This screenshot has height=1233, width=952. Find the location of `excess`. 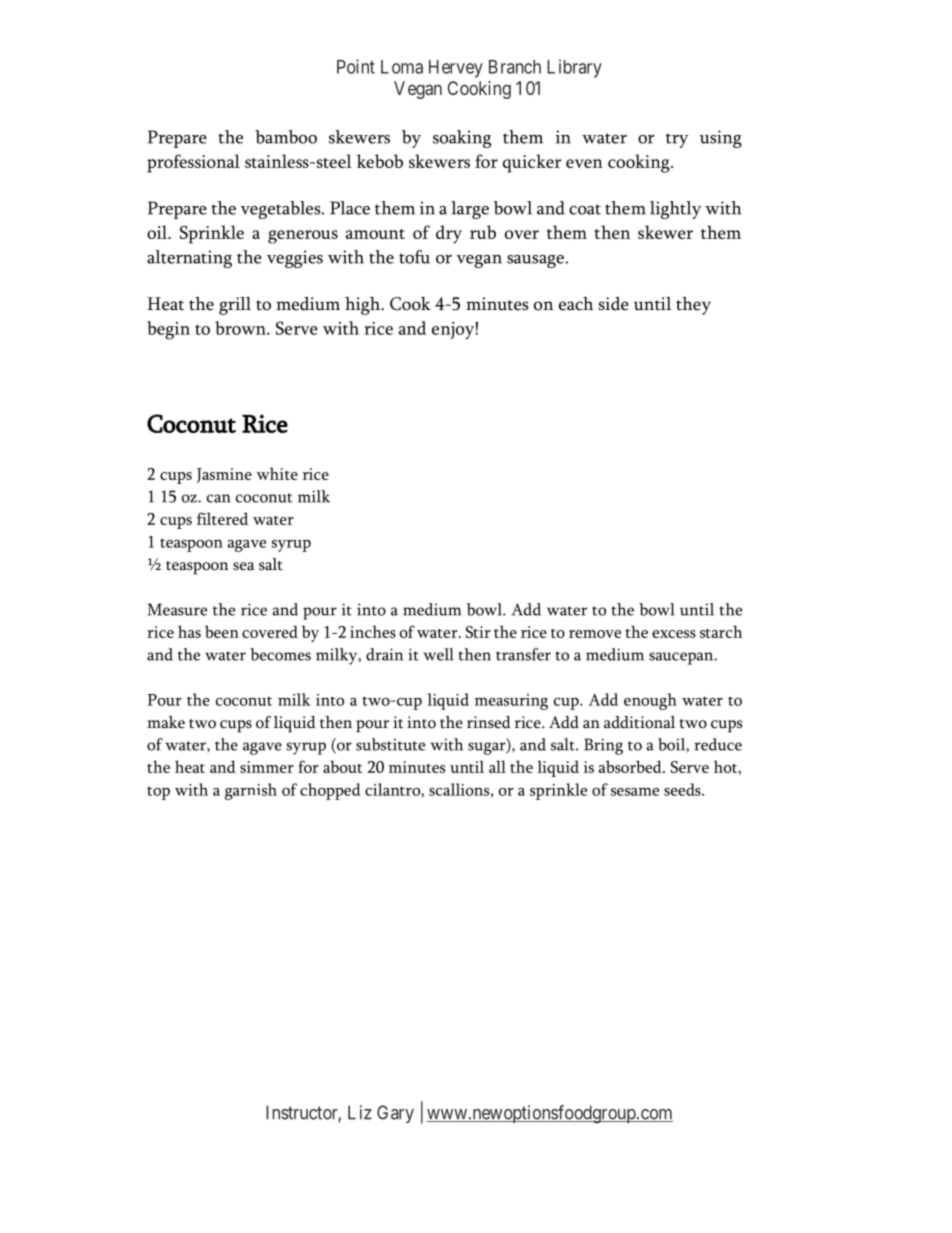

excess is located at coordinates (674, 634).
